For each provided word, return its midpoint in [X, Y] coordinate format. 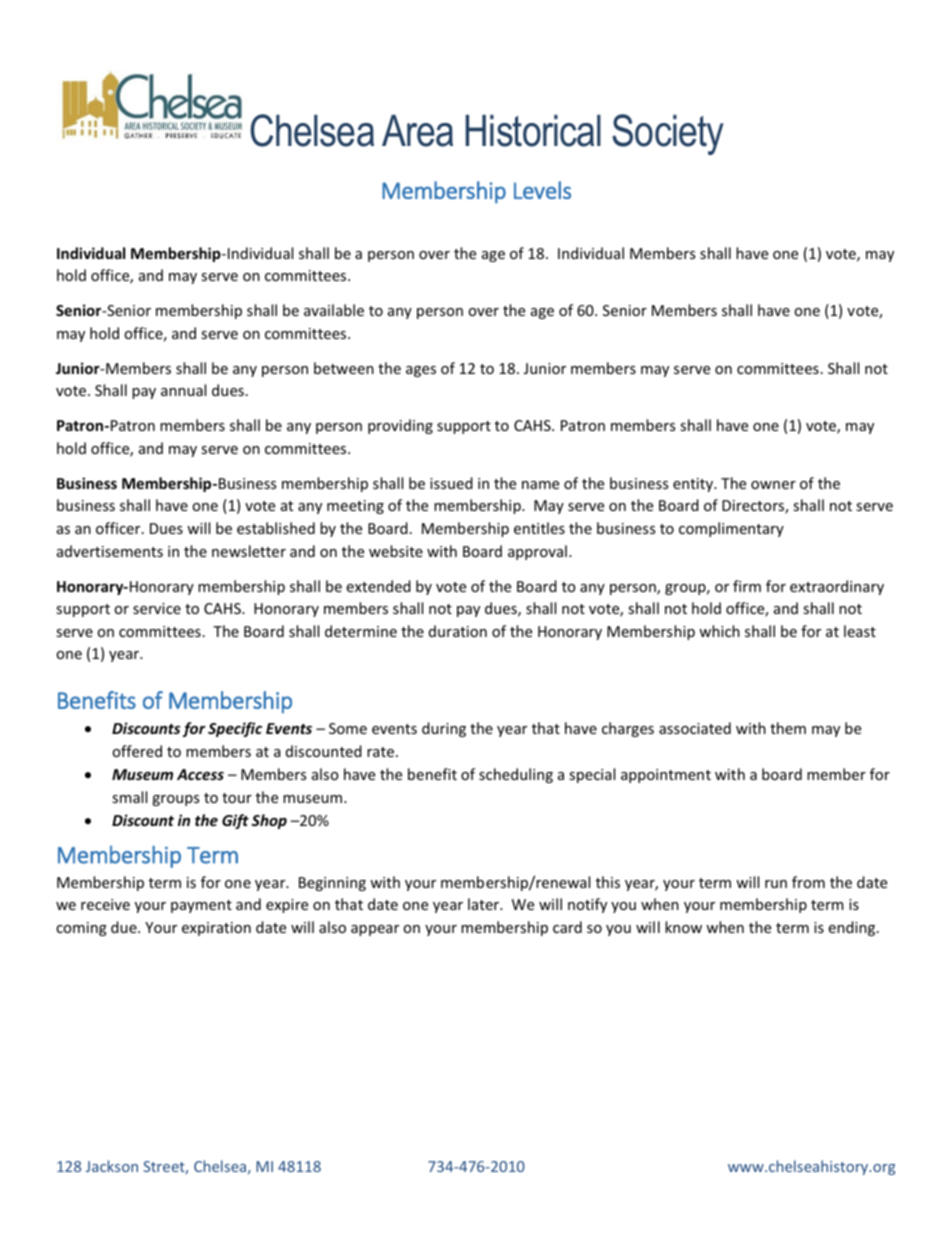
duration [458, 631]
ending [853, 928]
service [157, 608]
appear [375, 930]
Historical [533, 131]
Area [417, 131]
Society [668, 134]
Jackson [112, 1166]
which [719, 631]
